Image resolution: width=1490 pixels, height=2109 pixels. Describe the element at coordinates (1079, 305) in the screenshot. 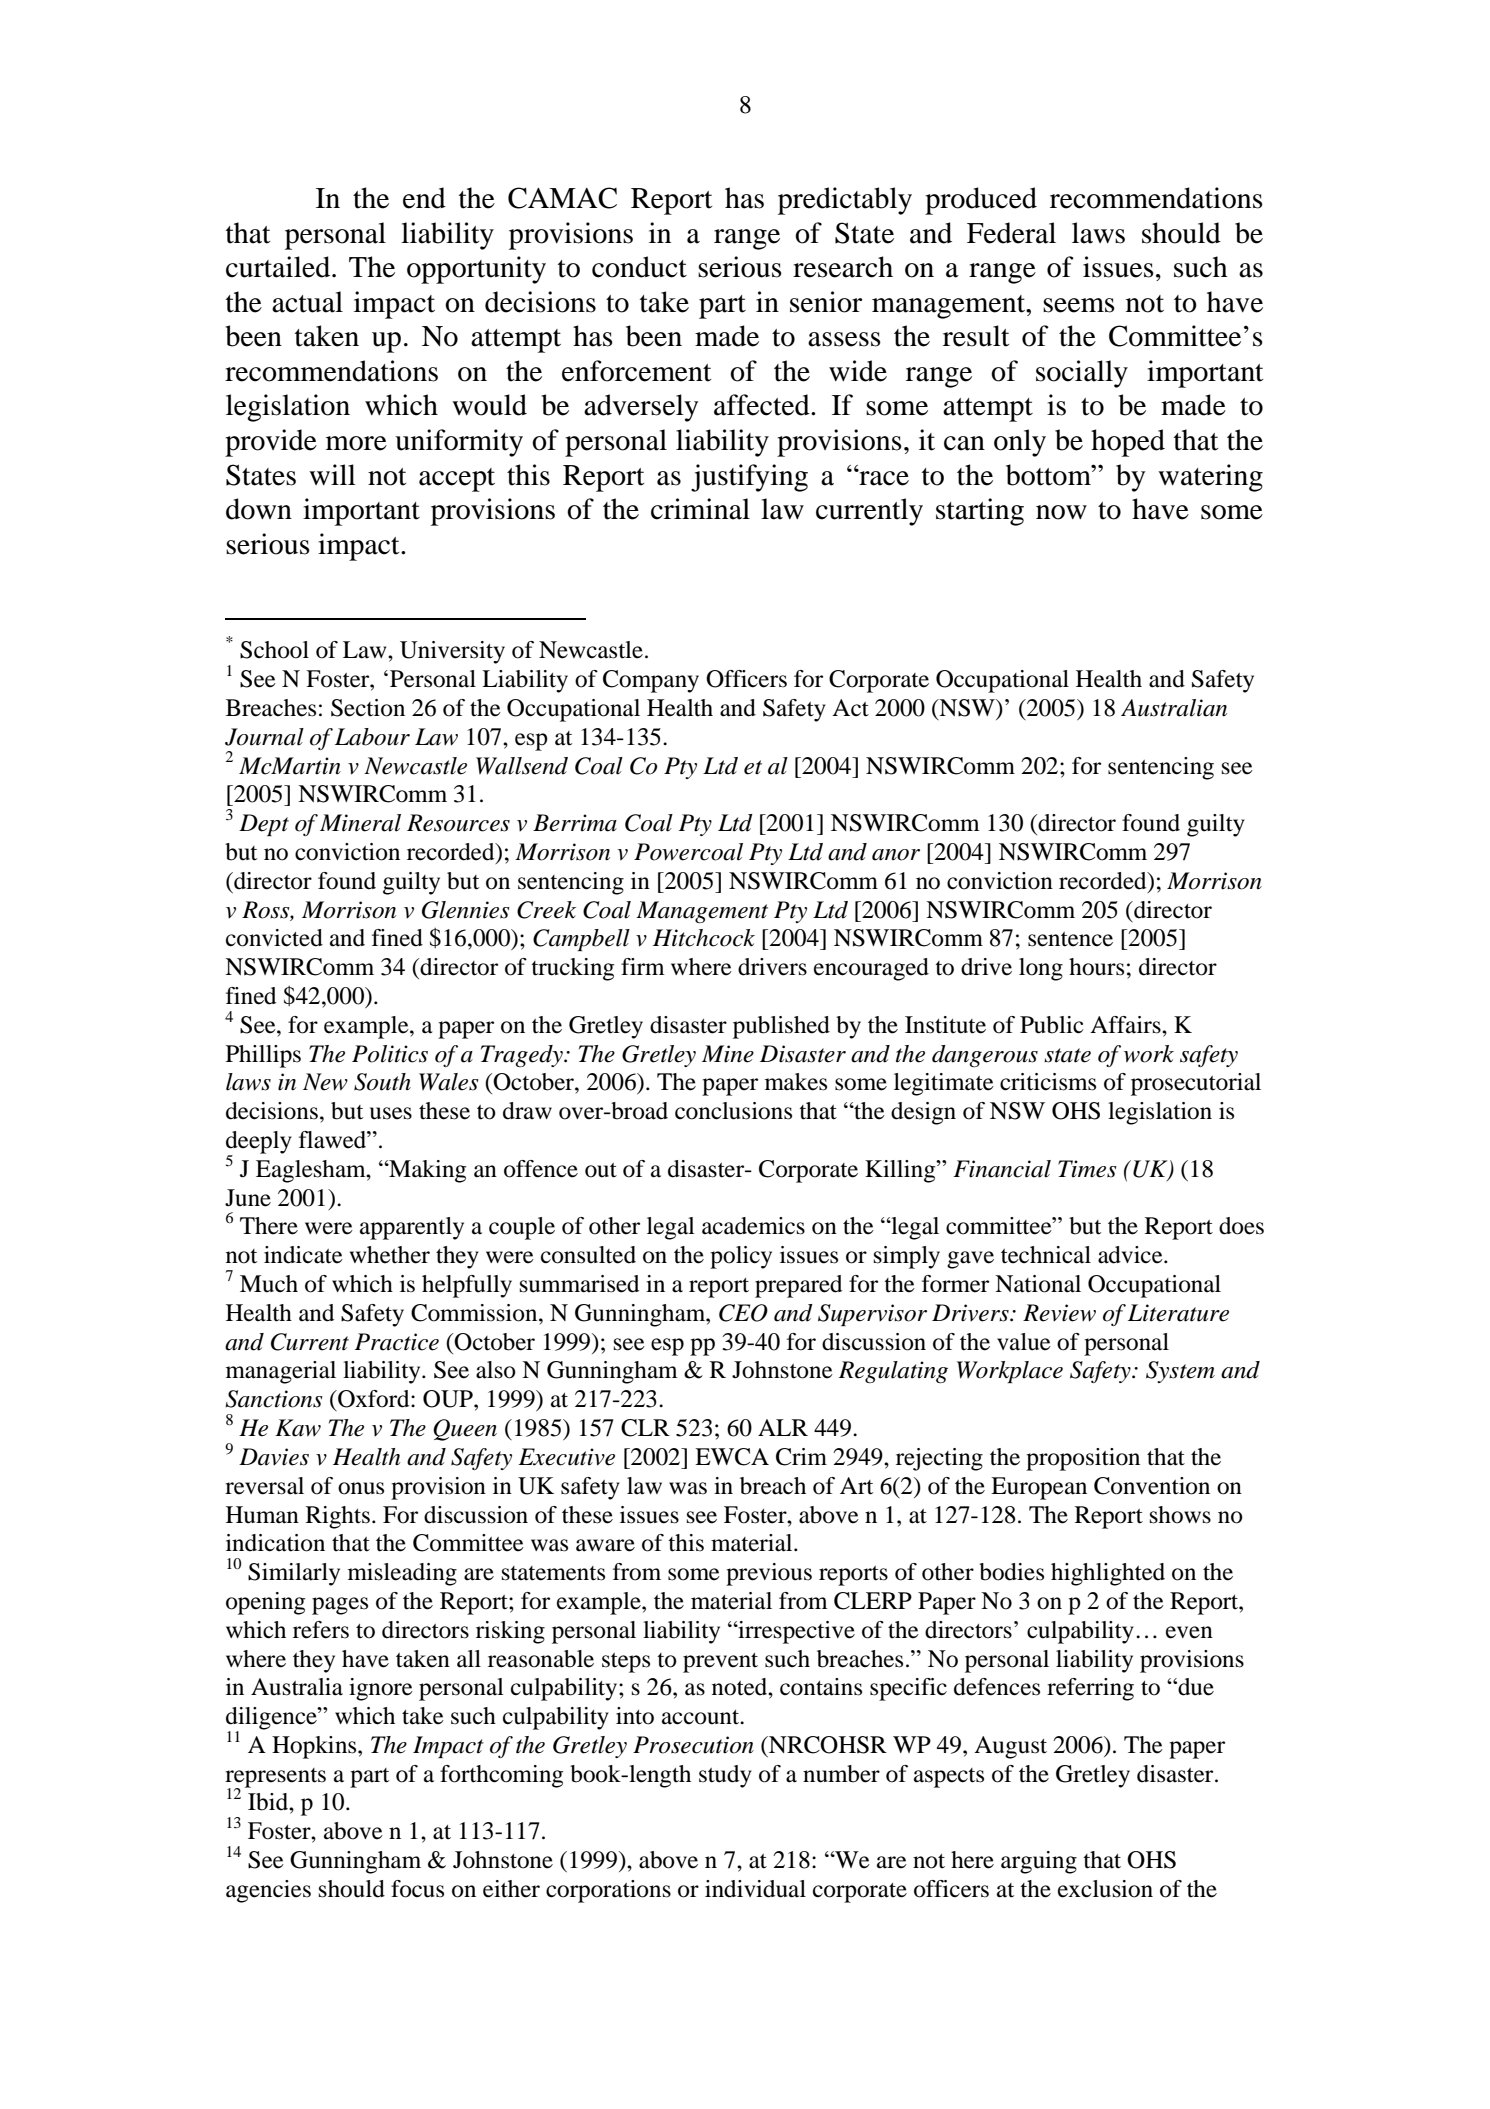

I see `seems` at that location.
